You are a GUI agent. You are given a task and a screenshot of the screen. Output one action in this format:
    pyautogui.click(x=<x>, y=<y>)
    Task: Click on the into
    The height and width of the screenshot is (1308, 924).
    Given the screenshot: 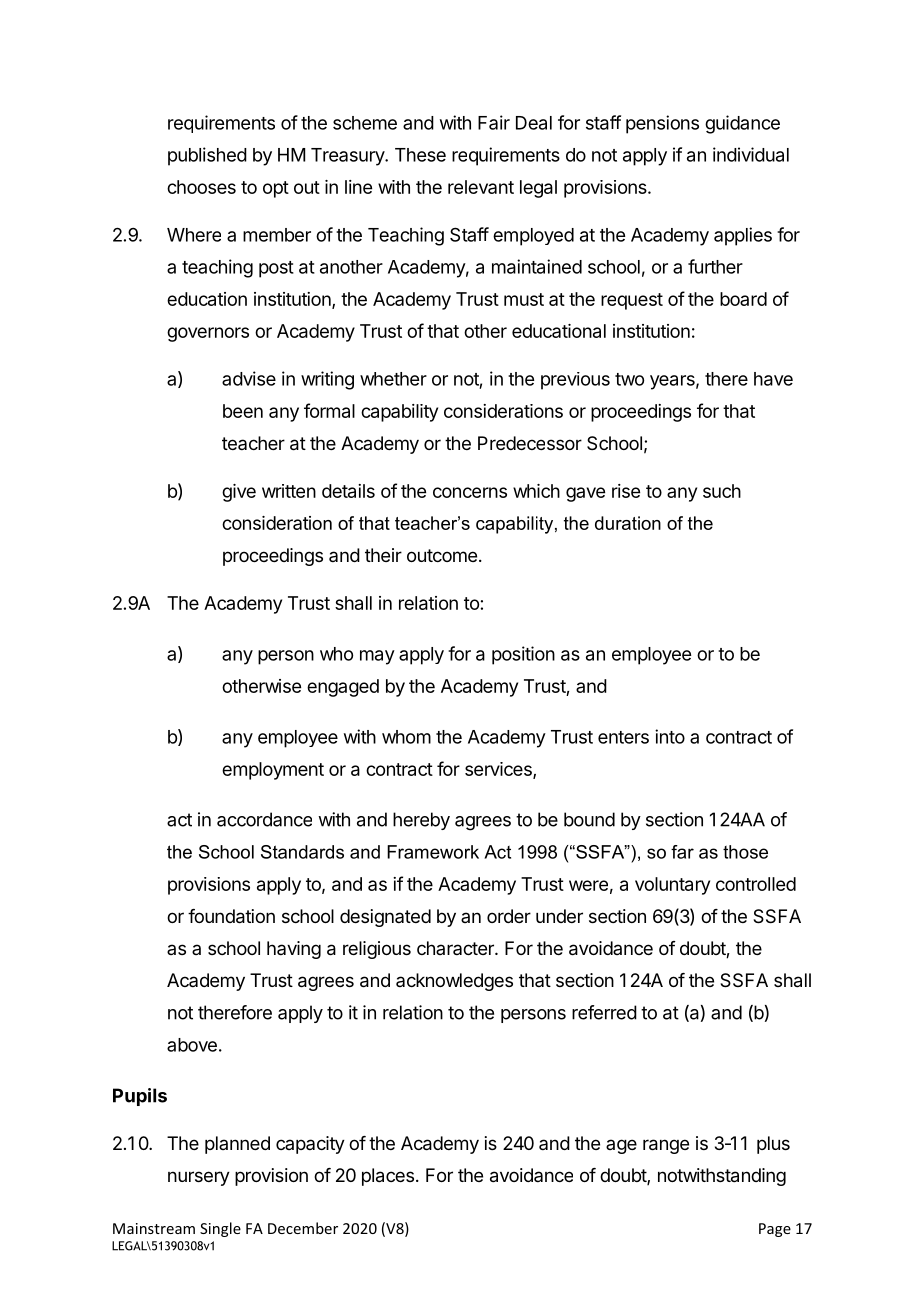 What is the action you would take?
    pyautogui.click(x=670, y=736)
